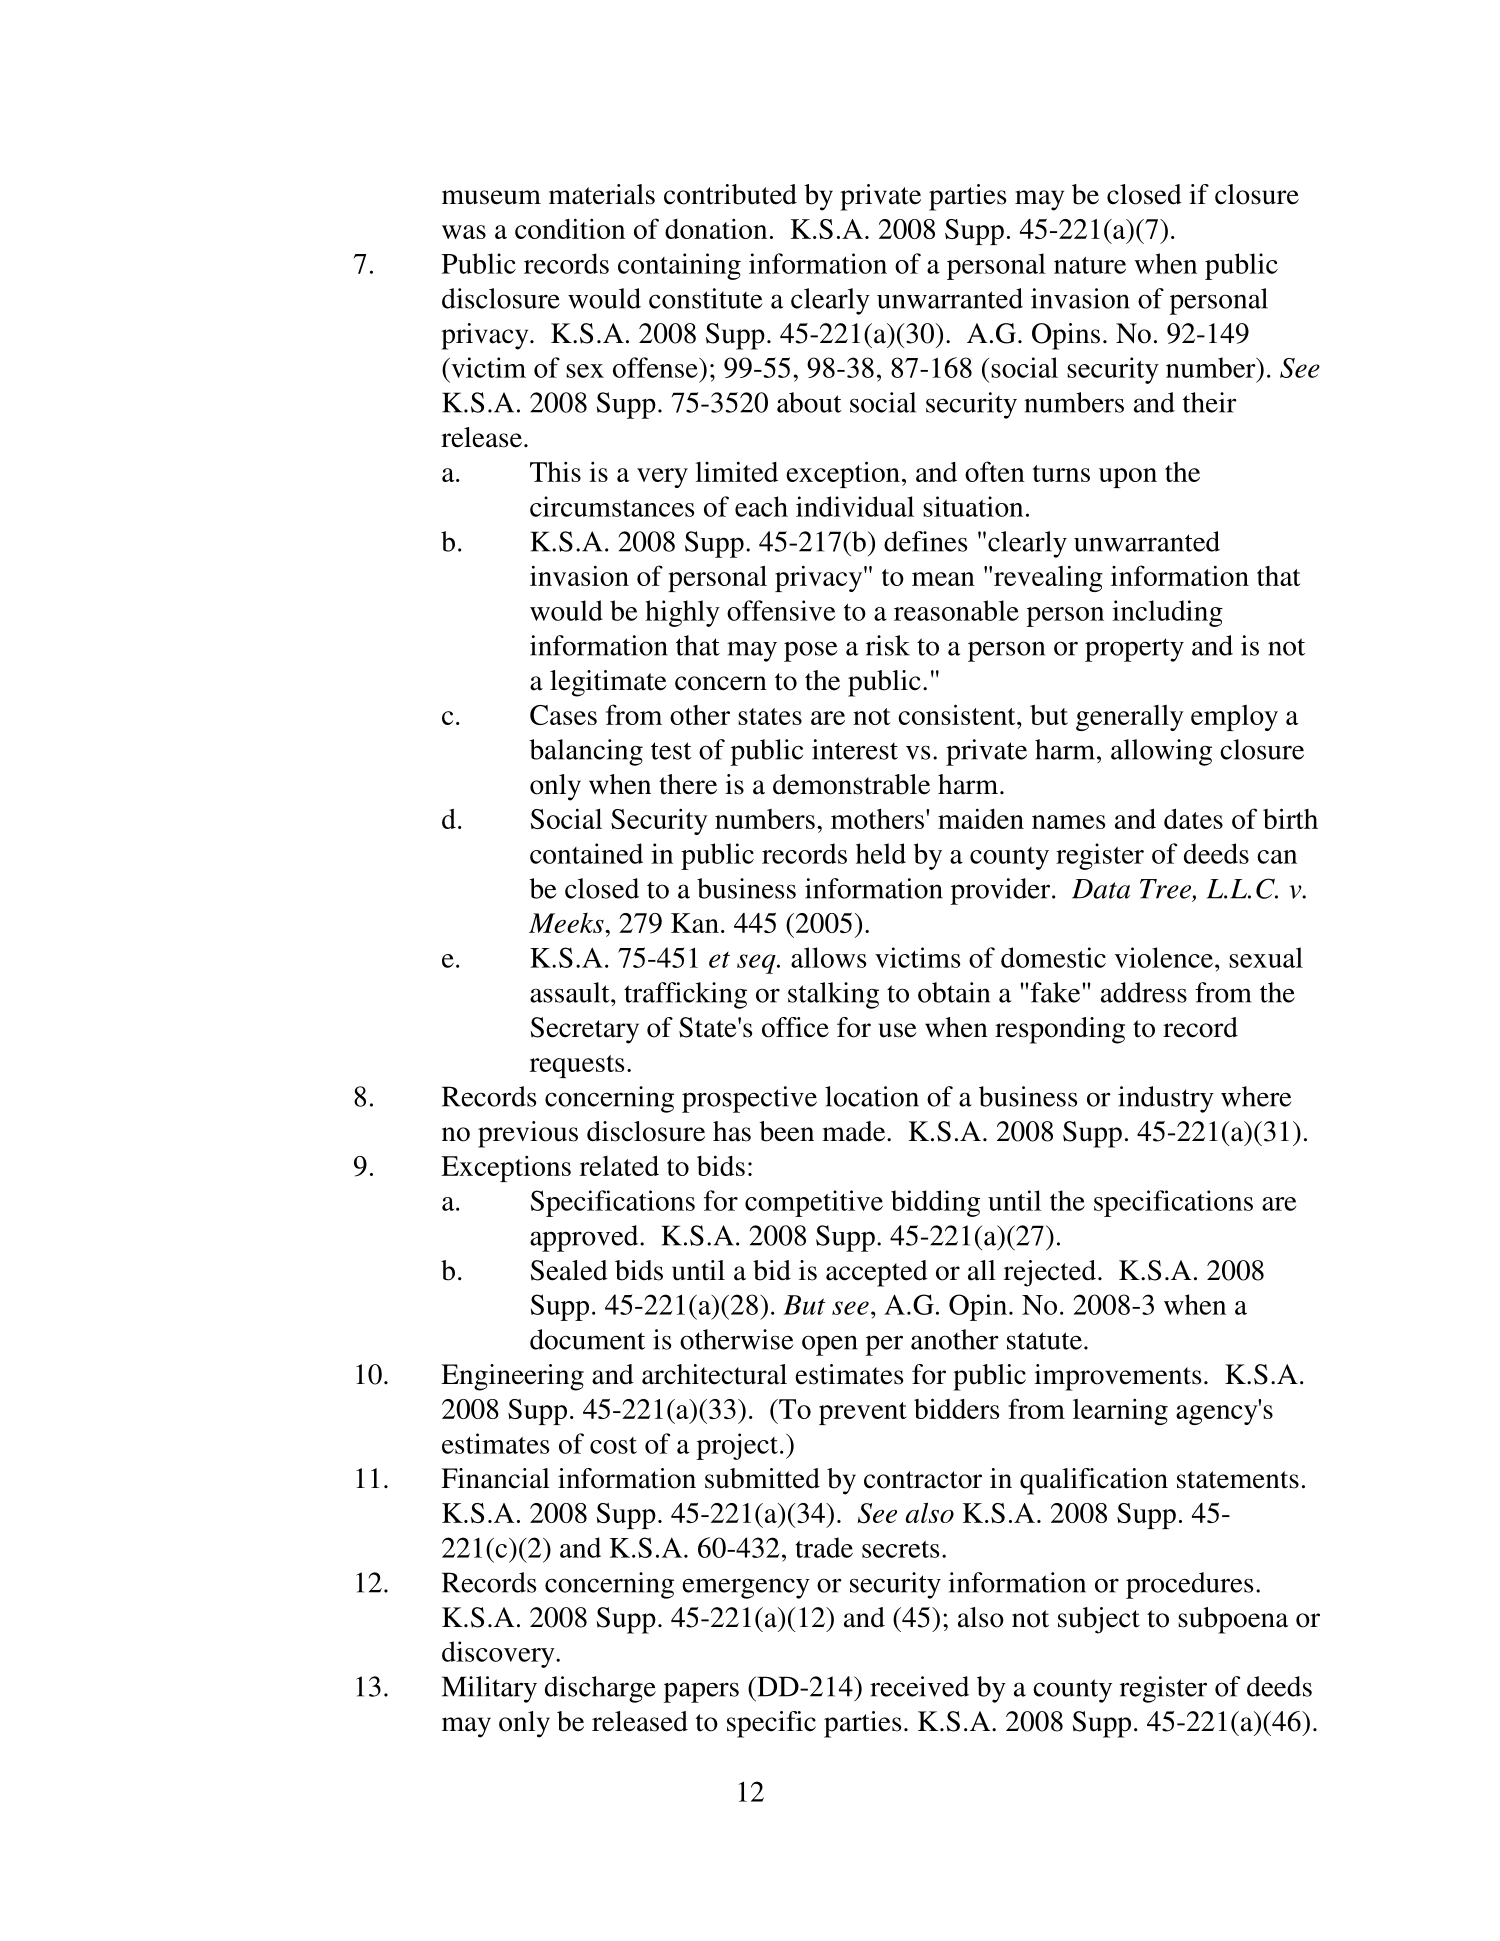  I want to click on received, so click(919, 1686).
